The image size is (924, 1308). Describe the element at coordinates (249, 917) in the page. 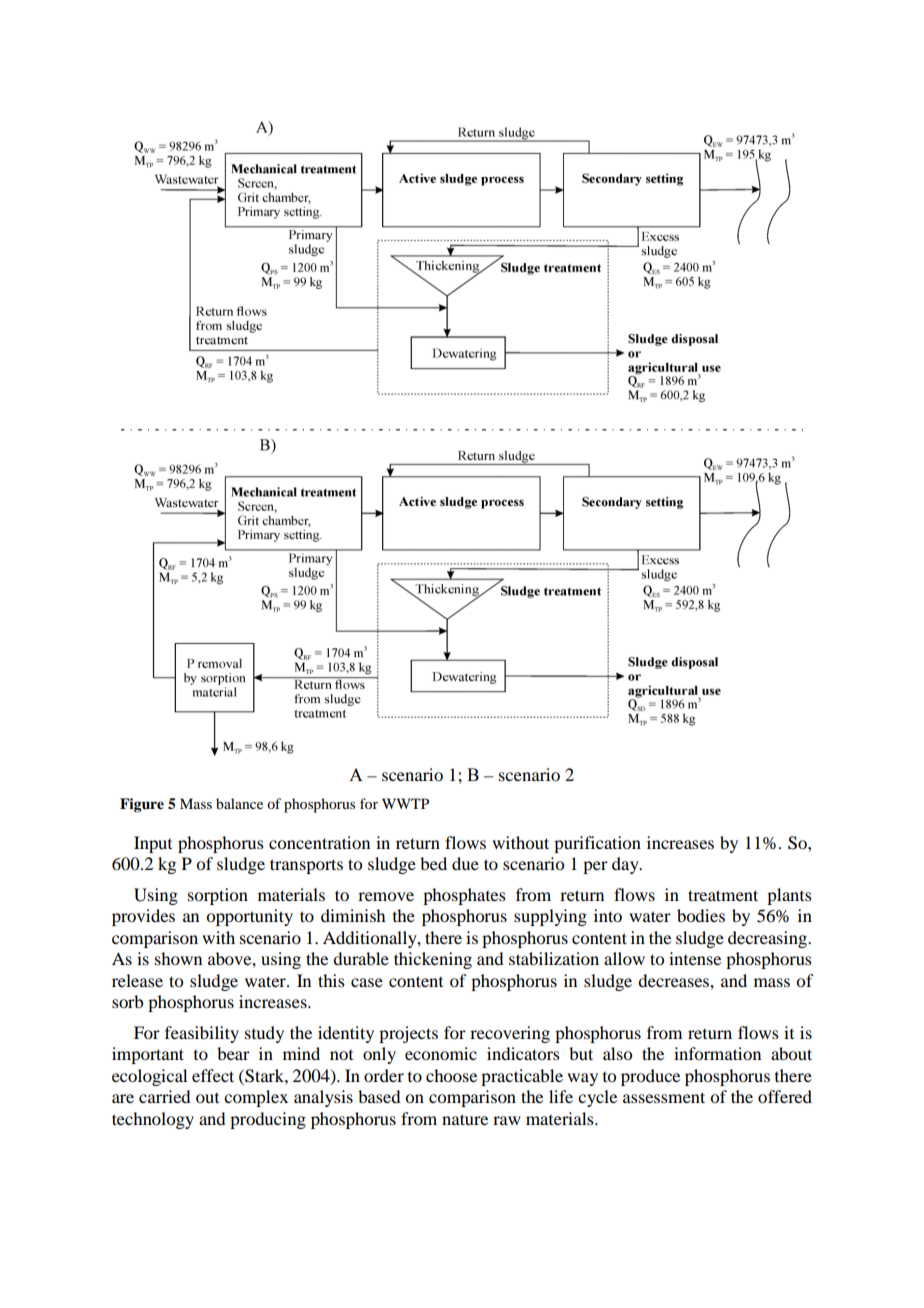

I see `opportunity` at that location.
